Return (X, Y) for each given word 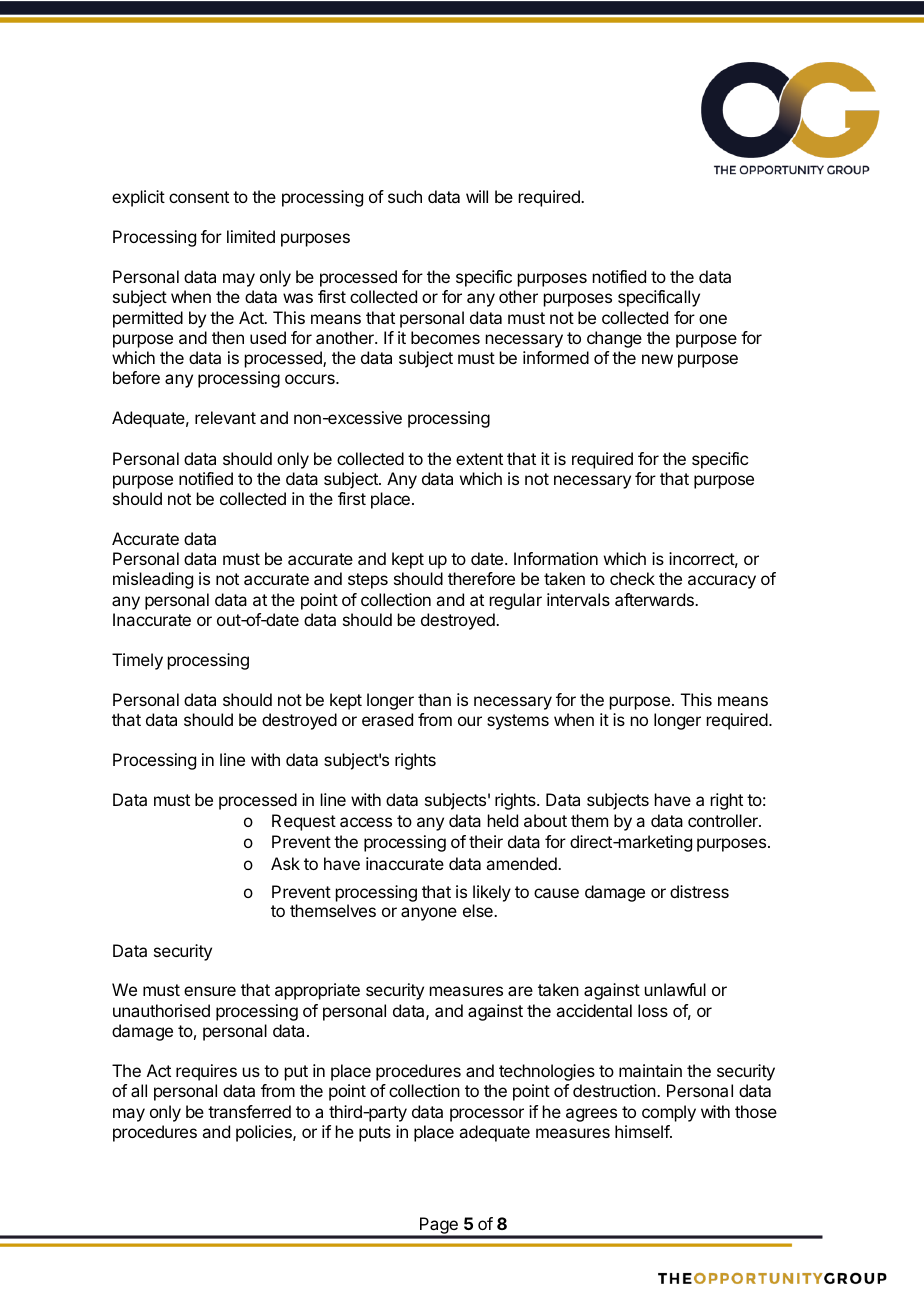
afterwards (655, 599)
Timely (137, 661)
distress (699, 891)
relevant (225, 417)
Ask (285, 863)
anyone (429, 914)
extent (479, 459)
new (657, 359)
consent (199, 197)
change (614, 339)
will (477, 196)
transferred (249, 1111)
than (434, 699)
